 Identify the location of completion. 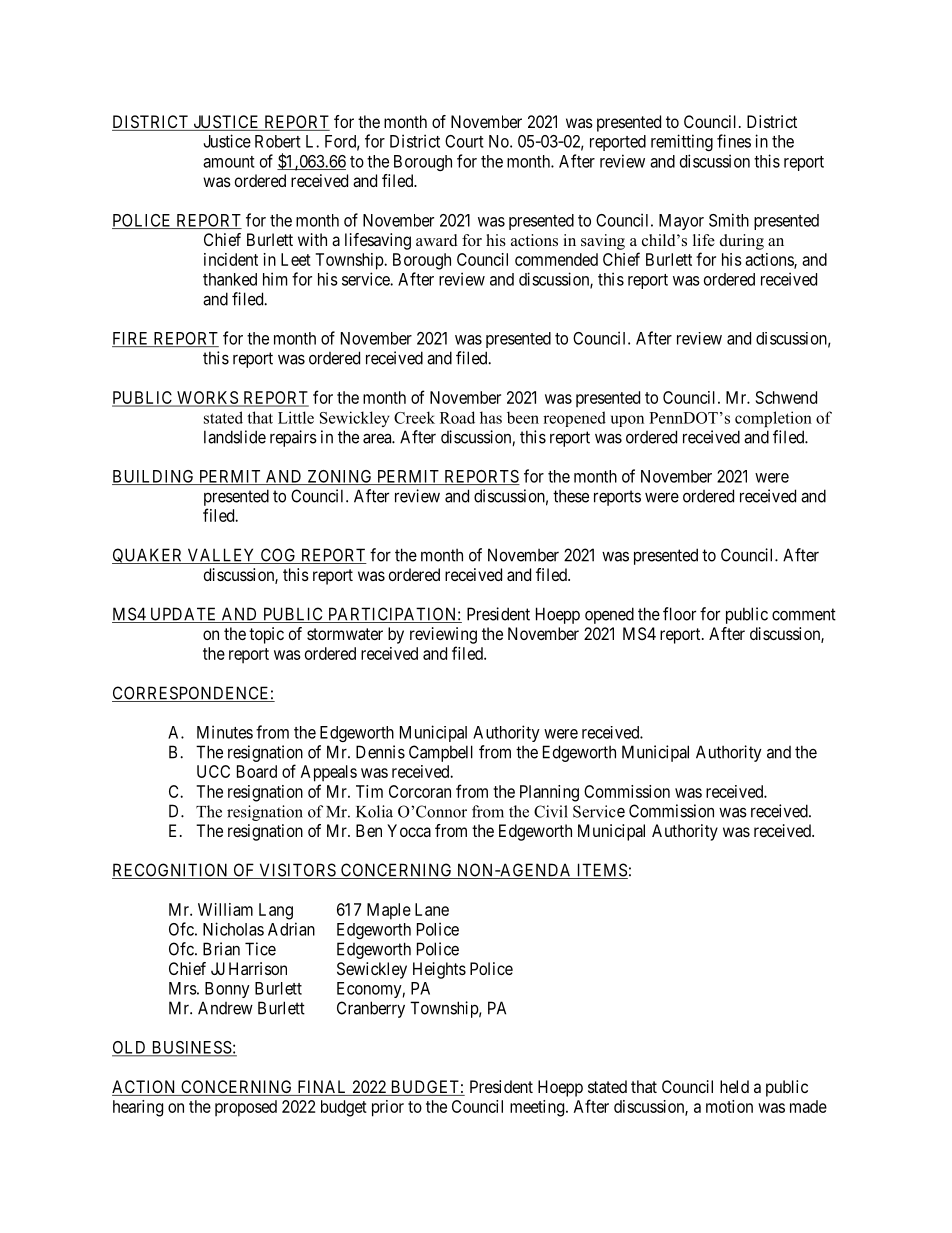
(773, 419).
